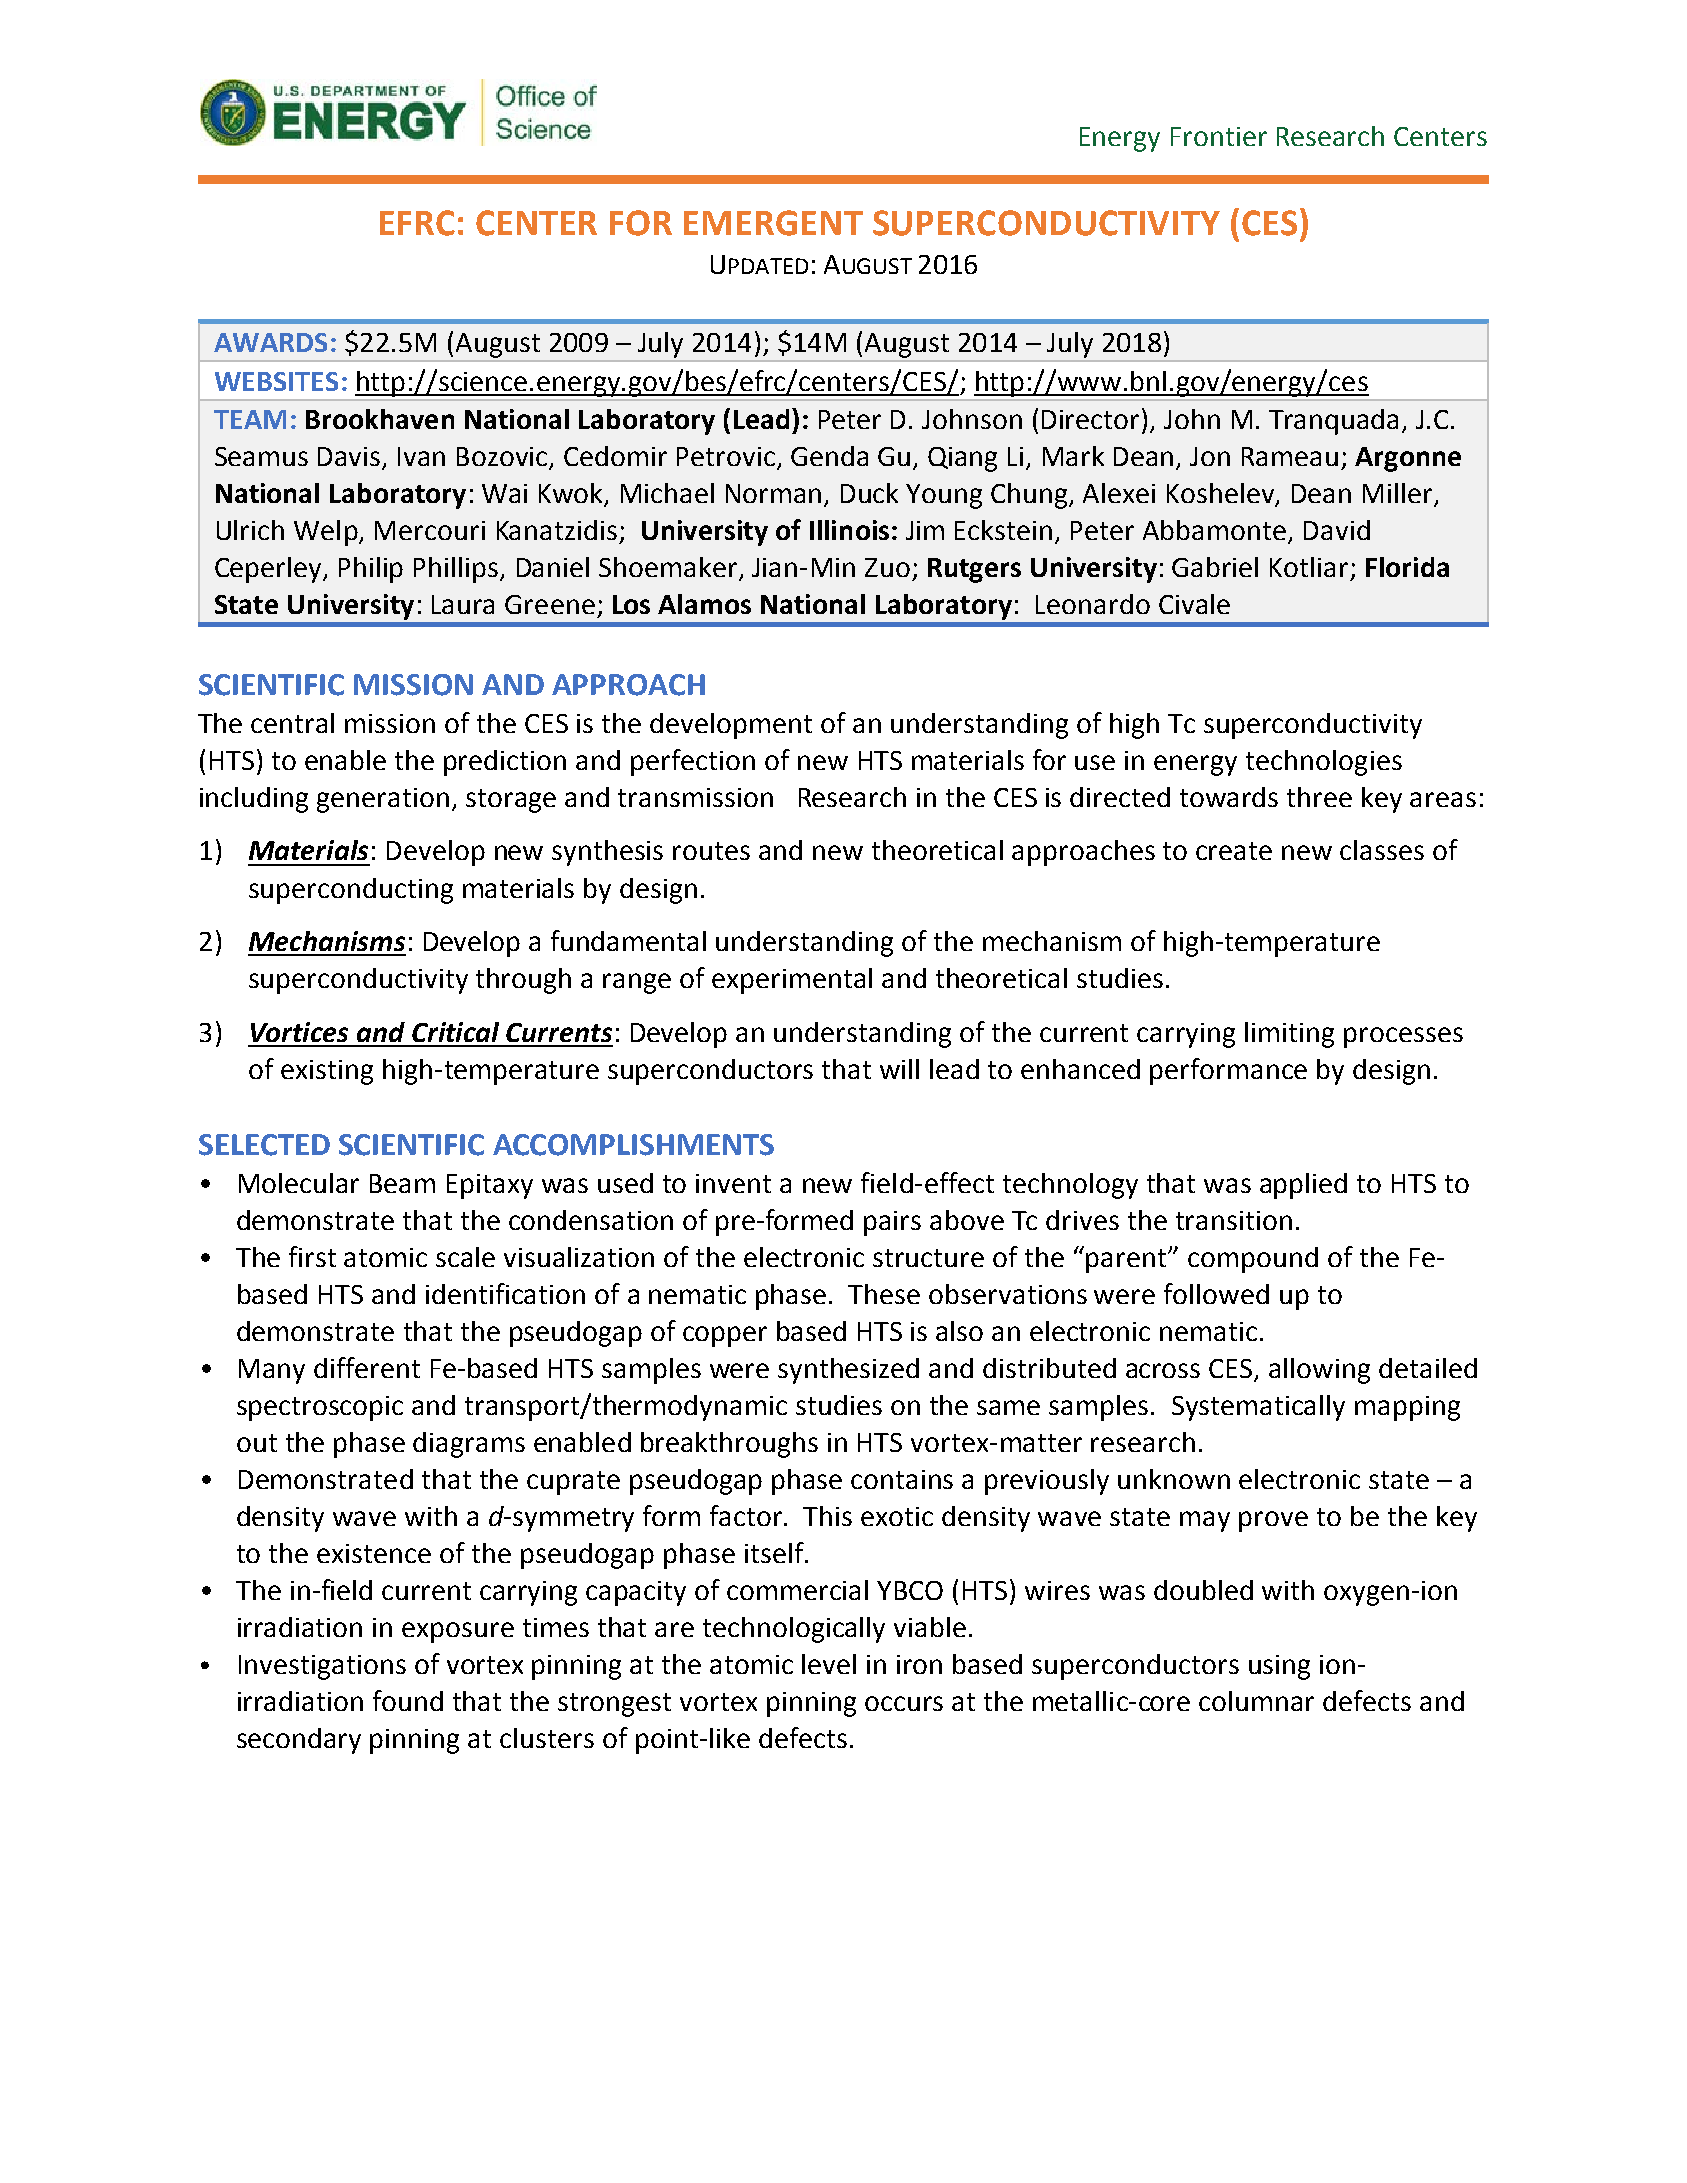  What do you see at coordinates (1219, 136) in the image?
I see `Frontier` at bounding box center [1219, 136].
